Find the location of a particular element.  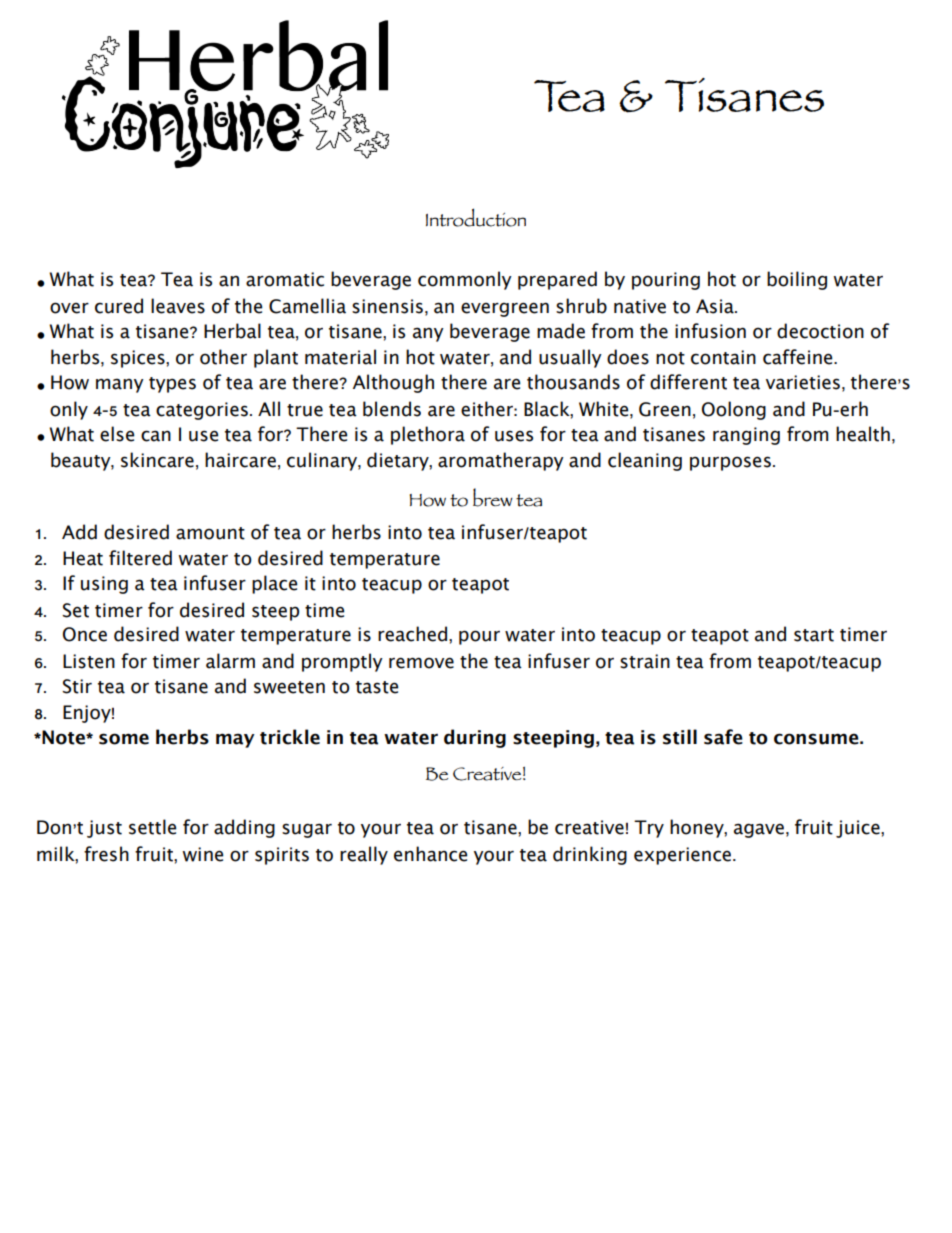

settle is located at coordinates (153, 827).
